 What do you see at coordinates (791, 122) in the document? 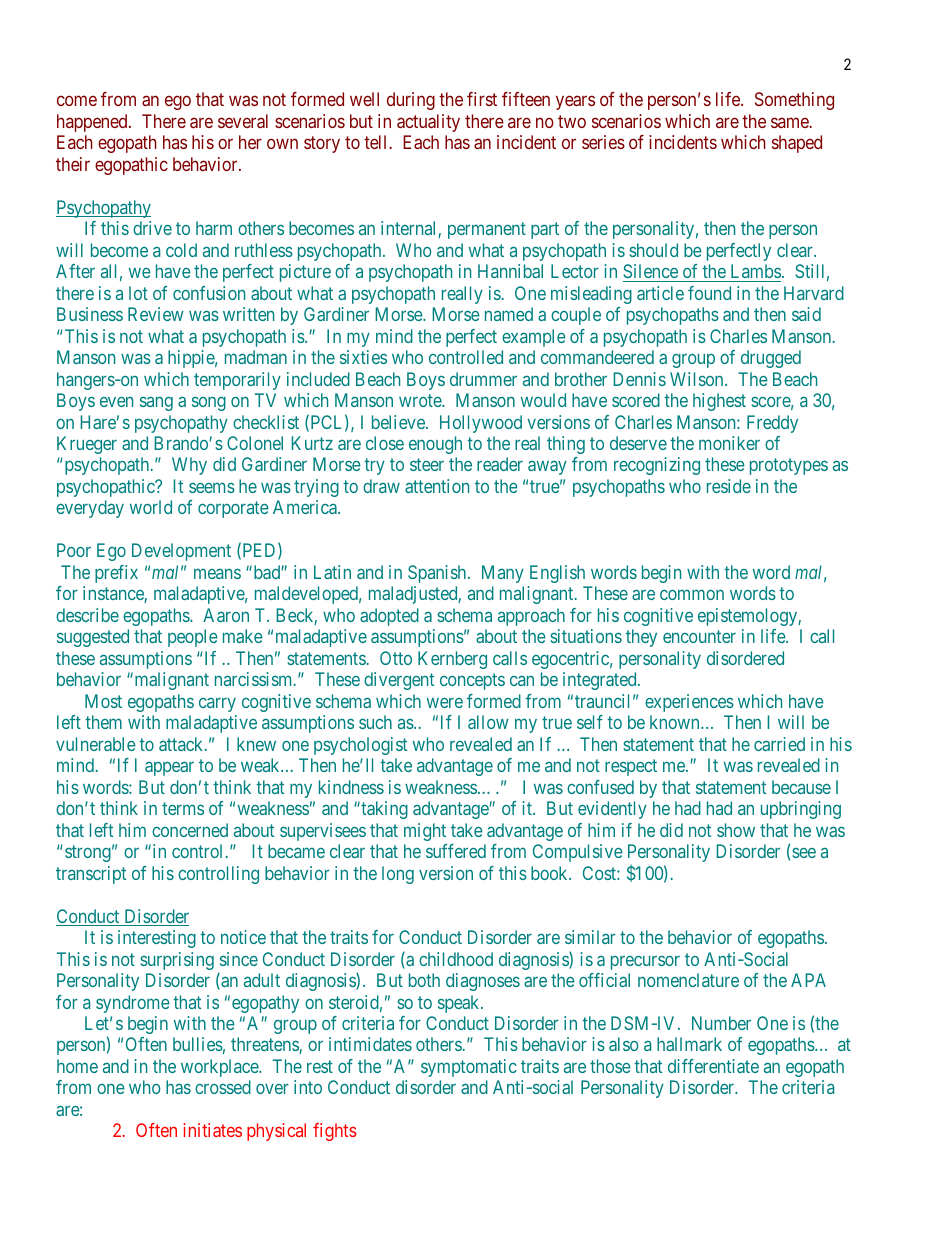
I see `same` at bounding box center [791, 122].
